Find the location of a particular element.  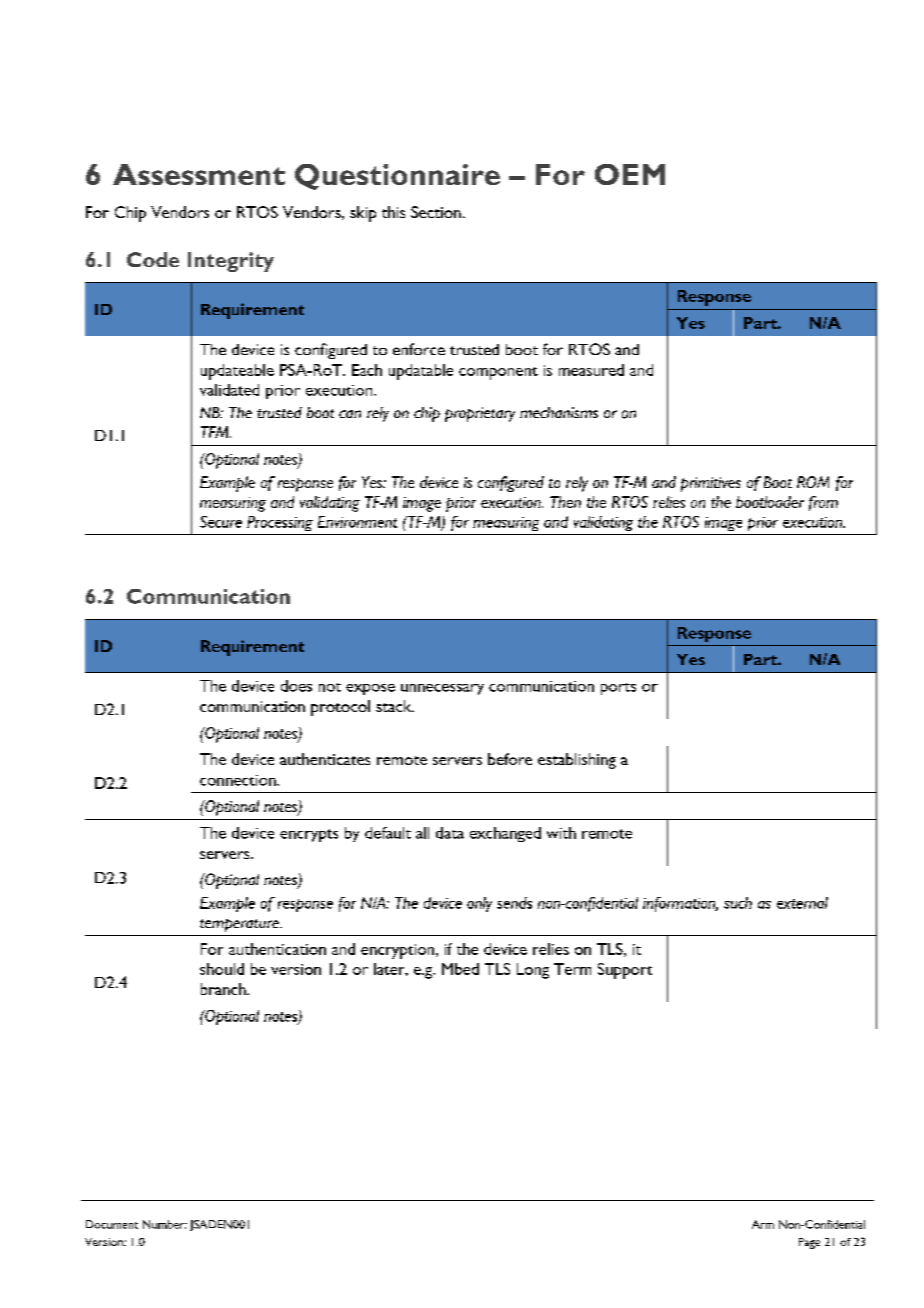

temperature is located at coordinates (240, 925).
